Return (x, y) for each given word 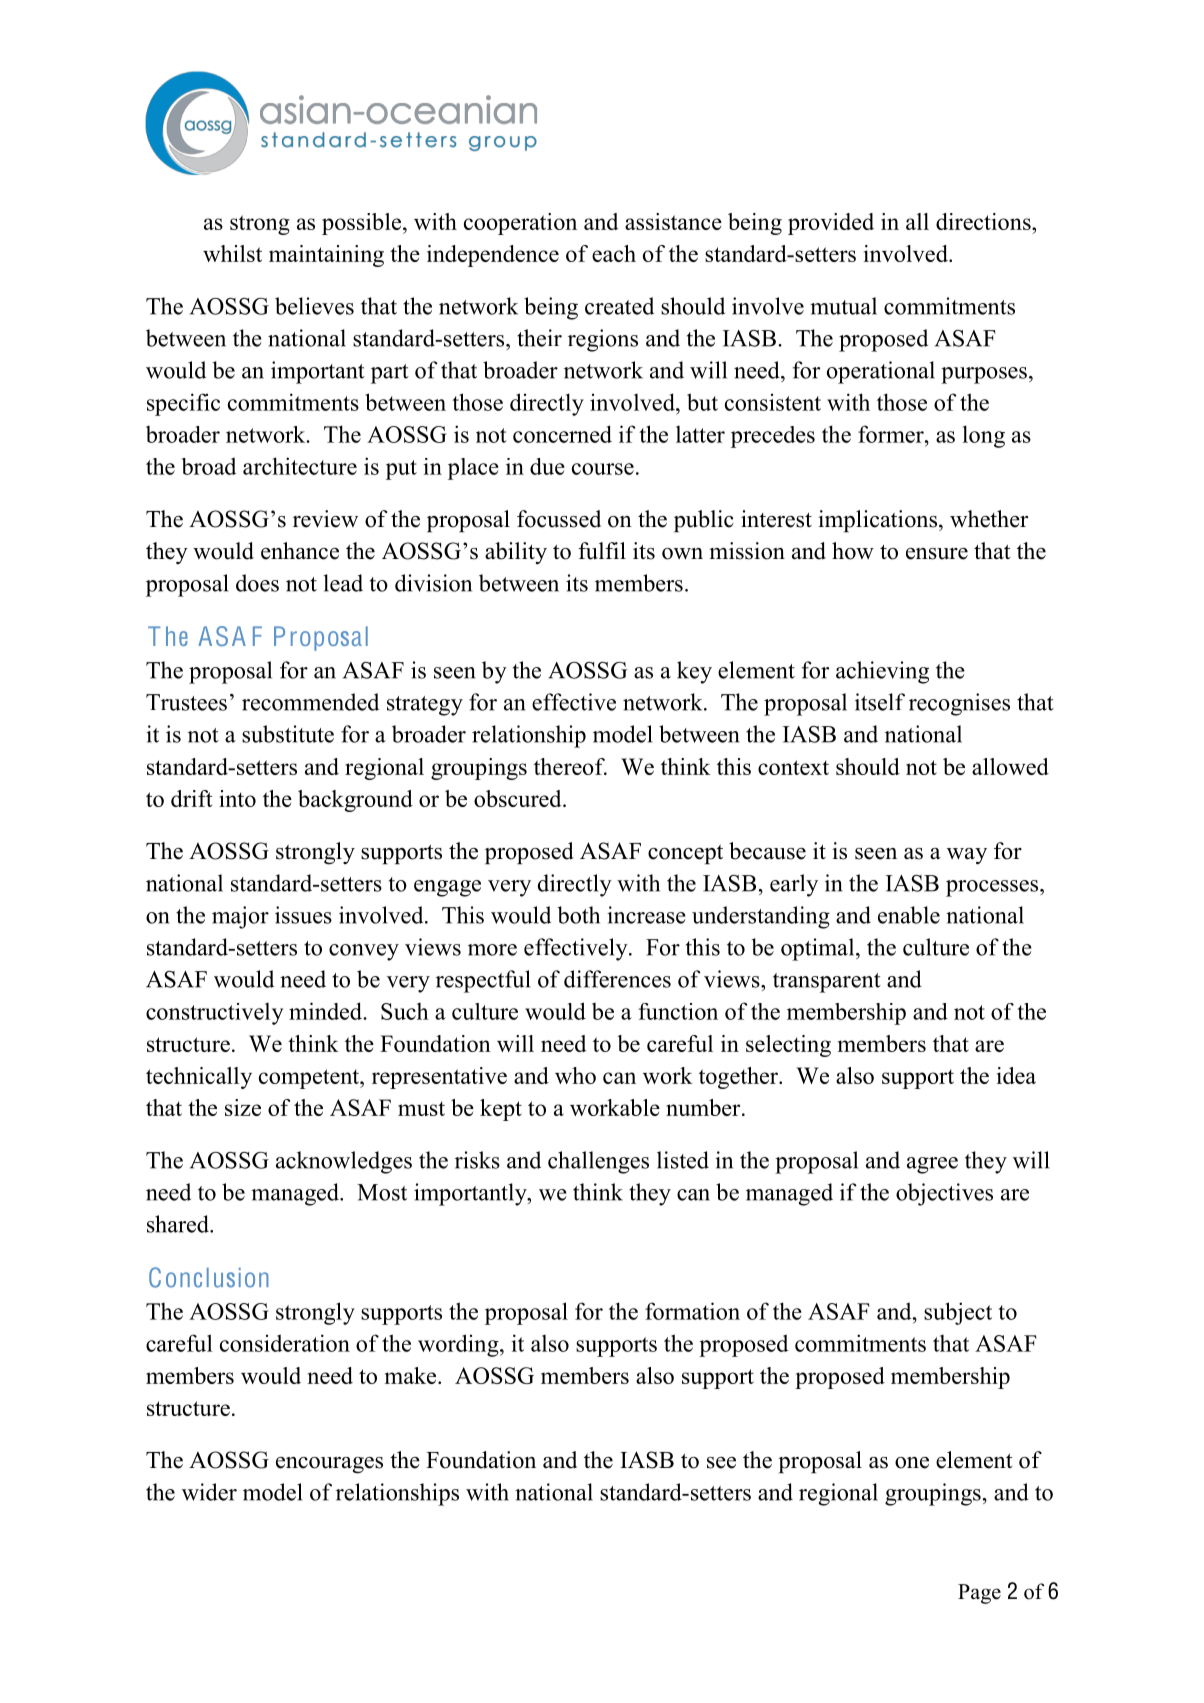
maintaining (326, 256)
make (412, 1375)
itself (880, 702)
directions (984, 221)
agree (932, 1165)
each (614, 253)
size (243, 1107)
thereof (570, 766)
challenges (598, 1162)
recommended (310, 702)
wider (209, 1492)
